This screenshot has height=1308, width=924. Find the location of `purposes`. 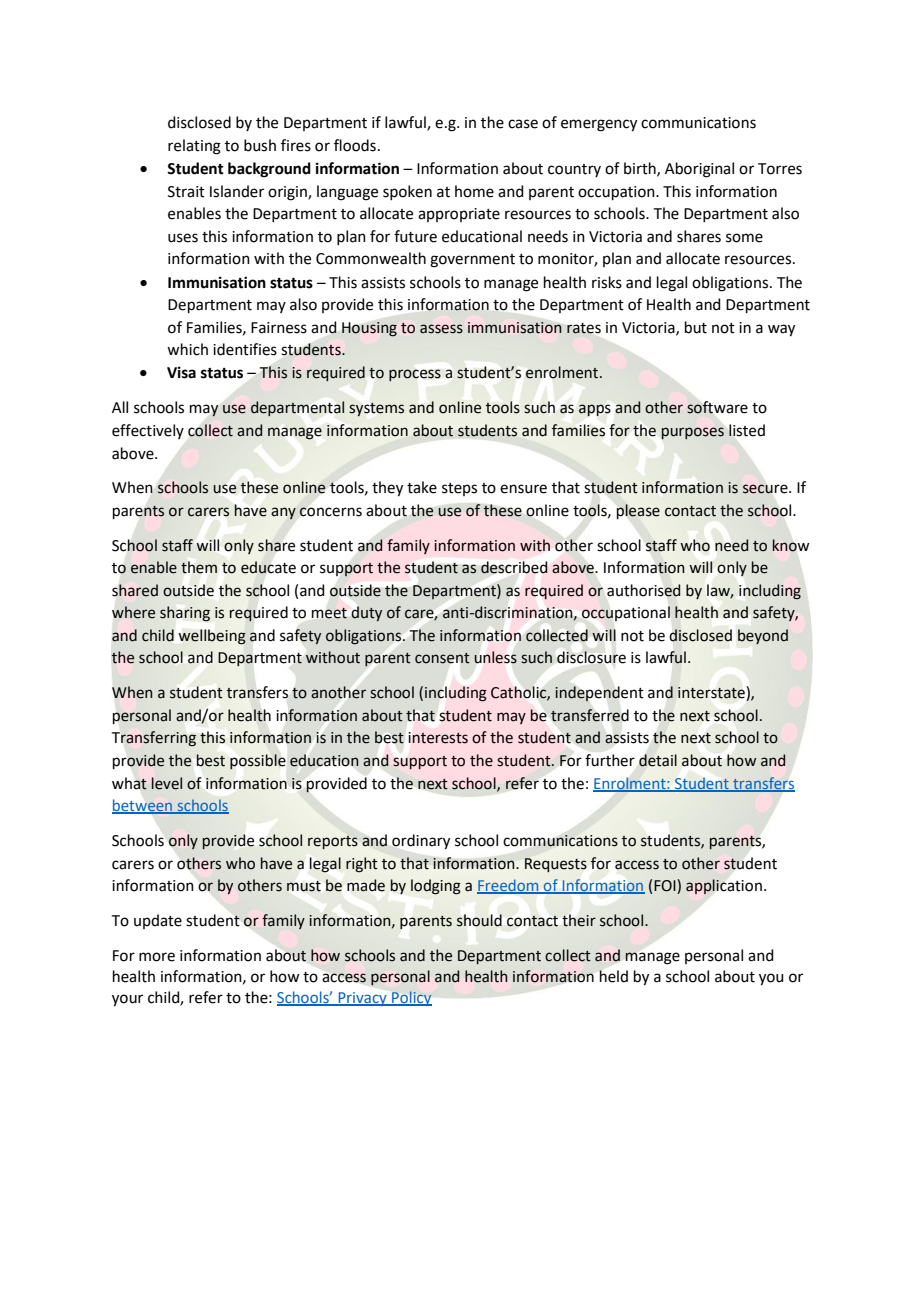

purposes is located at coordinates (693, 433).
